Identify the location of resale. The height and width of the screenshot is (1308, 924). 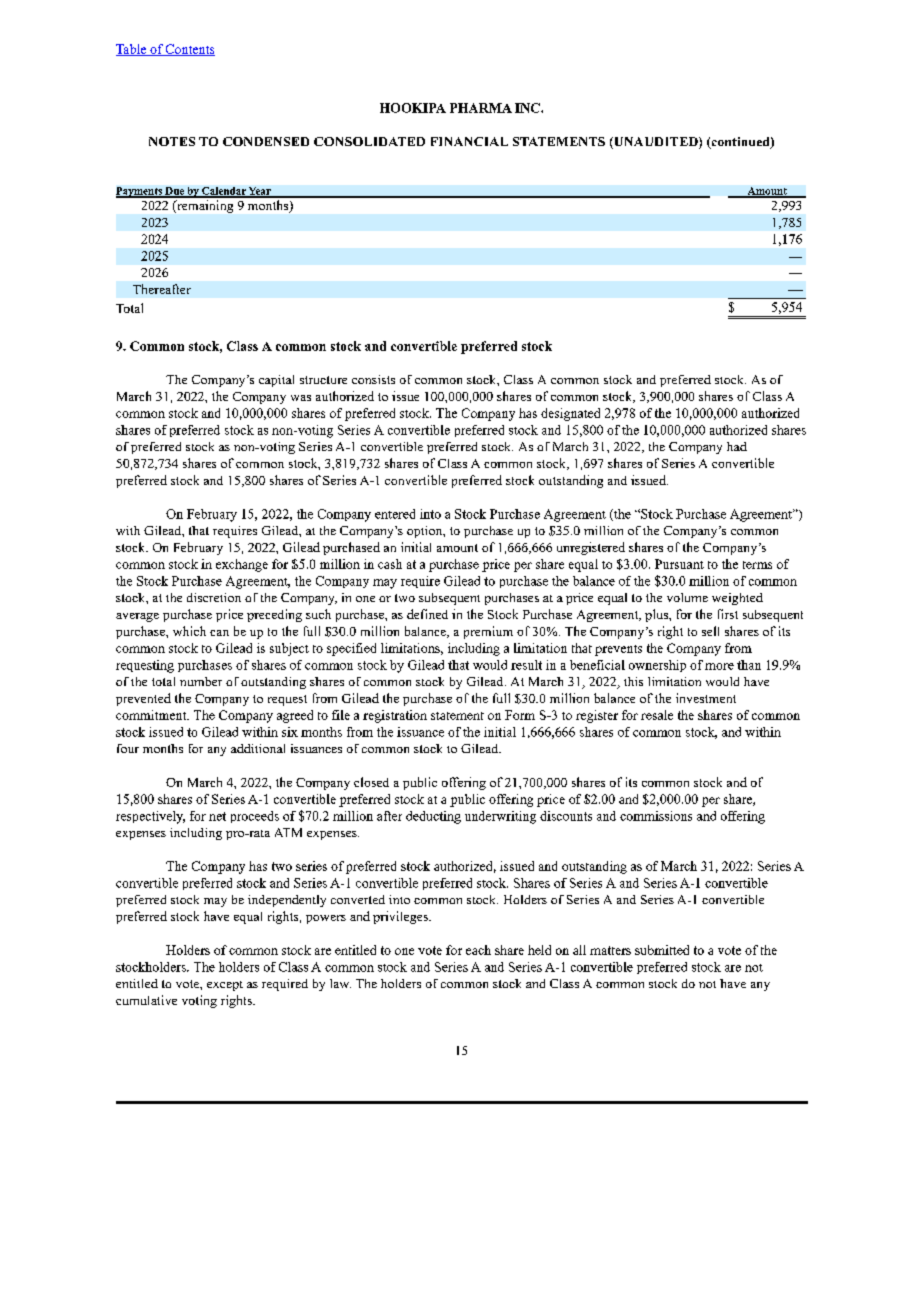
(657, 715).
